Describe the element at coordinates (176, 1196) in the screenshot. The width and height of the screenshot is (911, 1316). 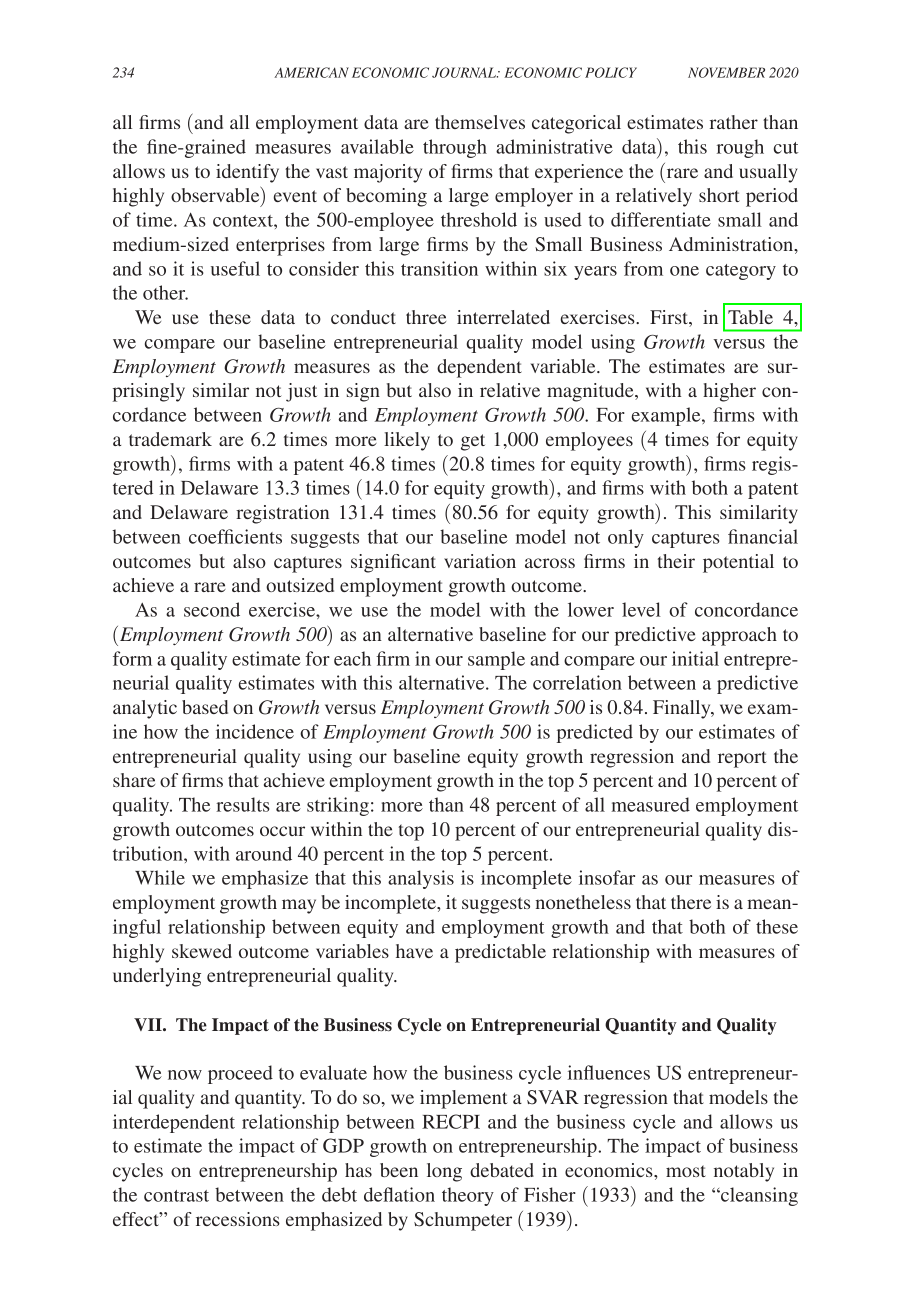
I see `contrast` at that location.
